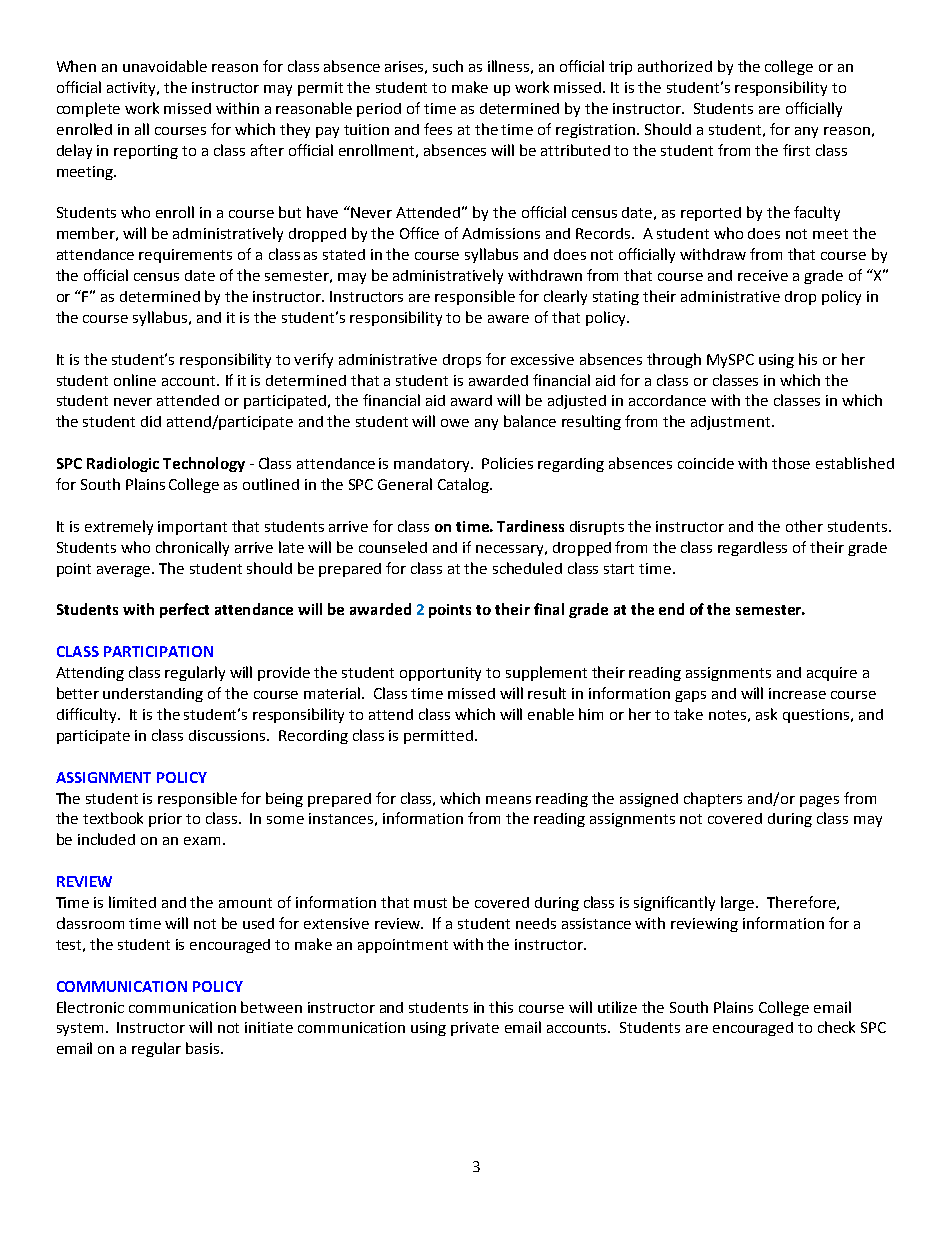  What do you see at coordinates (475, 1029) in the page?
I see `private` at bounding box center [475, 1029].
